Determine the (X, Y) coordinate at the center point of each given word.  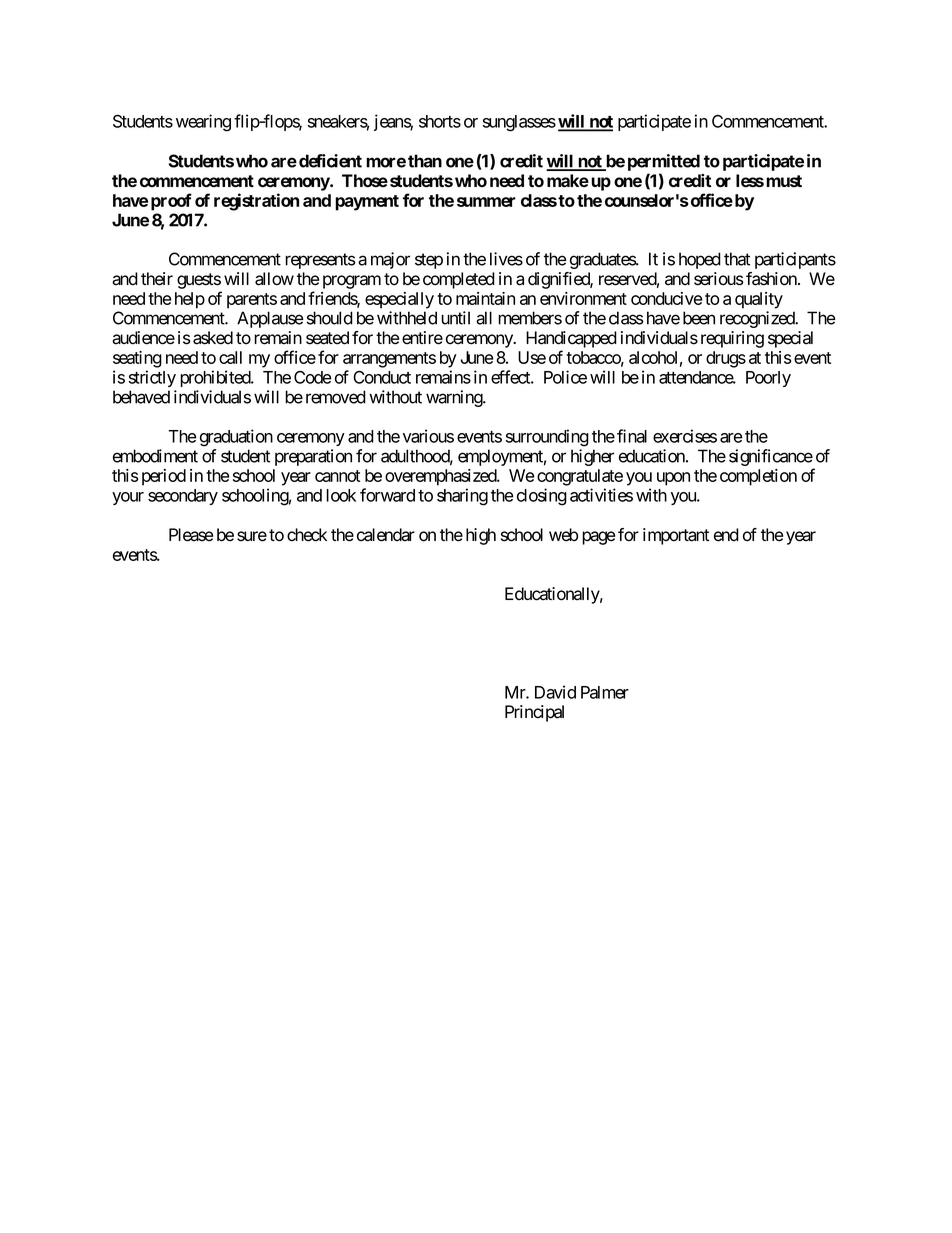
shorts (440, 121)
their (157, 279)
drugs (726, 359)
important (676, 536)
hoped (700, 260)
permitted (664, 162)
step (429, 261)
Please (191, 535)
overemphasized (441, 477)
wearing (203, 123)
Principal (534, 713)
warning (455, 398)
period (164, 477)
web (563, 535)
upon (673, 479)
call (230, 357)
